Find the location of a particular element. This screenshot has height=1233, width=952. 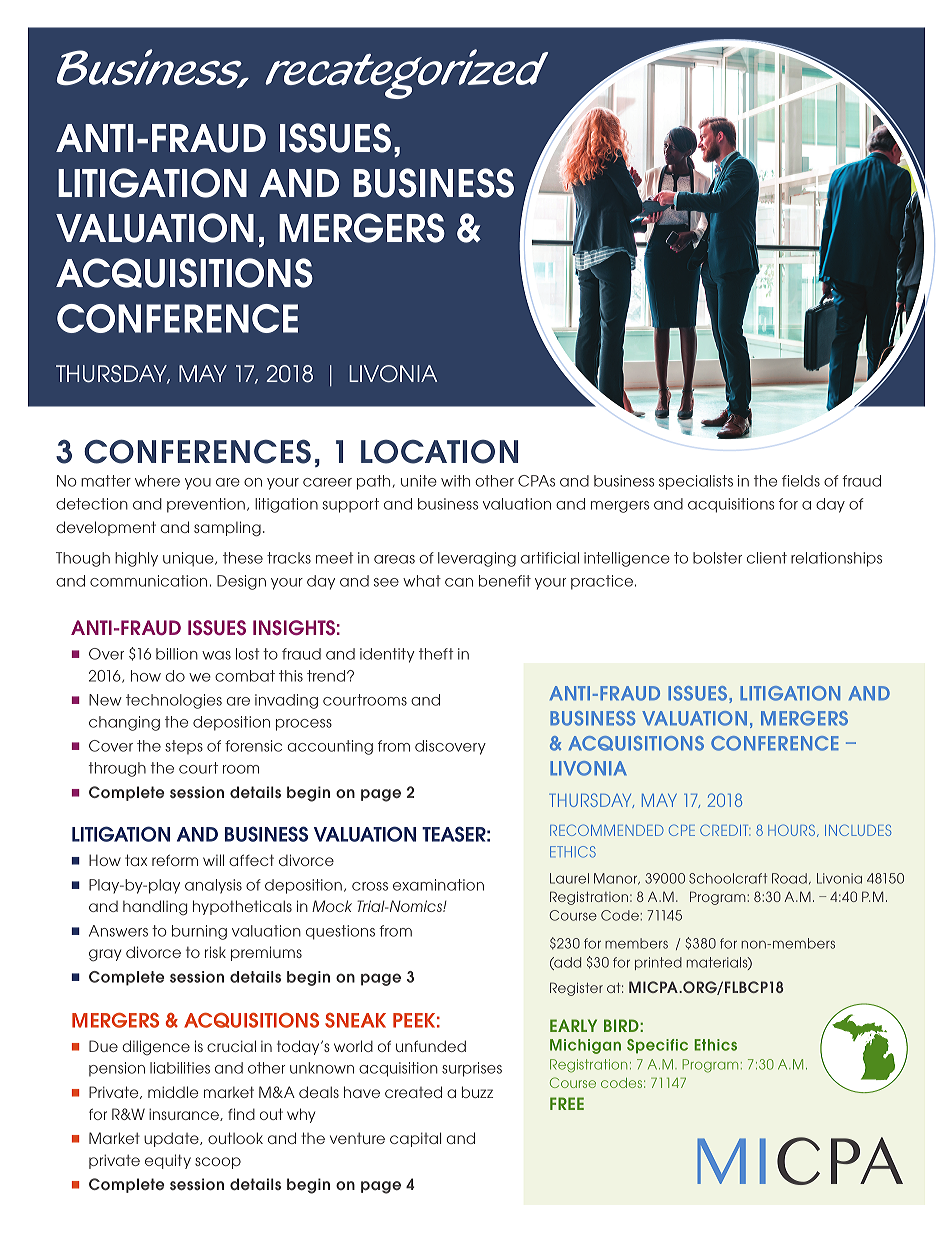

theft is located at coordinates (436, 654).
